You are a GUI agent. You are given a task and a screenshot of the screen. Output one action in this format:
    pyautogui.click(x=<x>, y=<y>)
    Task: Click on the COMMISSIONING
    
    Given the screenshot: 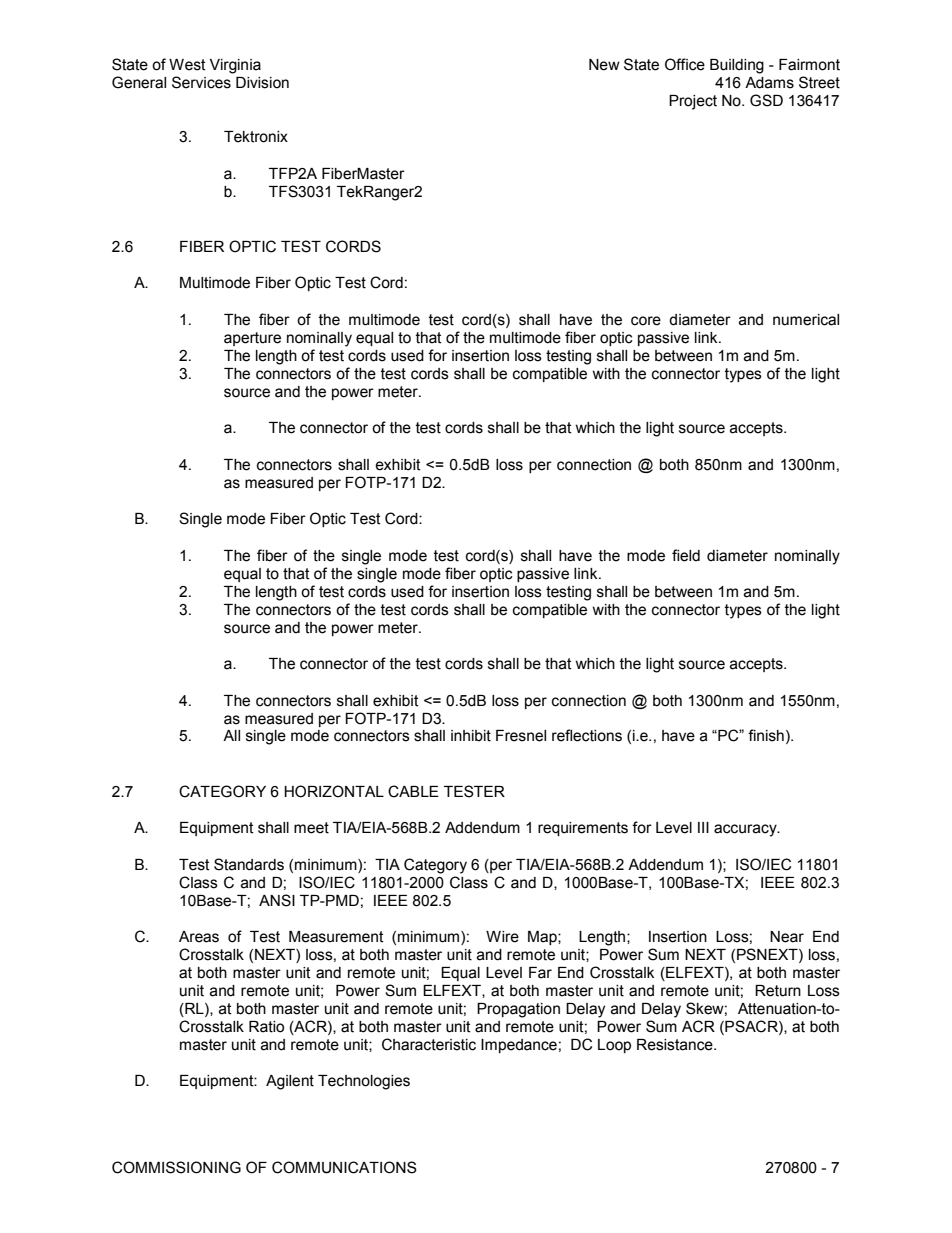 What is the action you would take?
    pyautogui.click(x=176, y=1167)
